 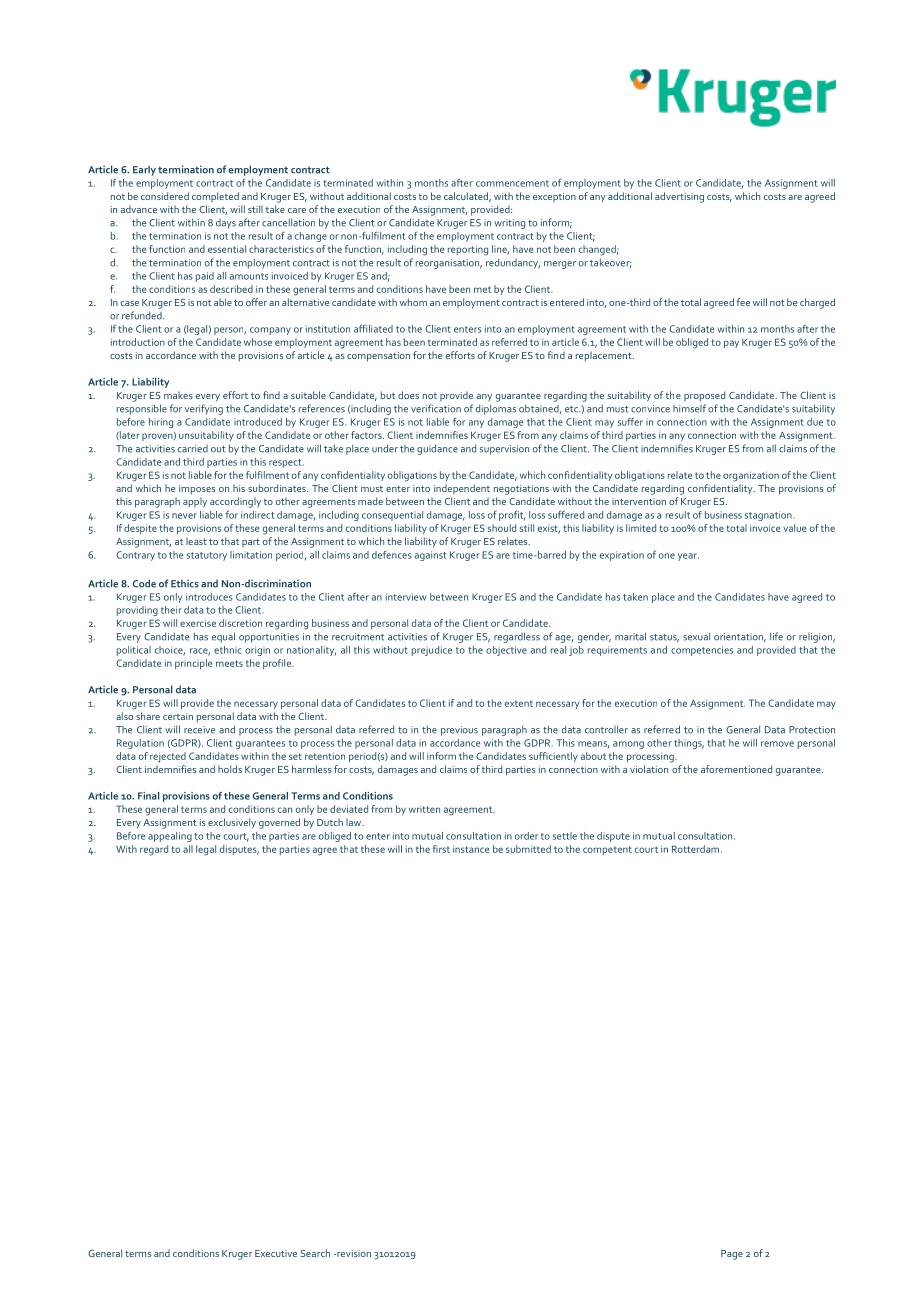 What do you see at coordinates (353, 1253) in the screenshot?
I see `revision` at bounding box center [353, 1253].
